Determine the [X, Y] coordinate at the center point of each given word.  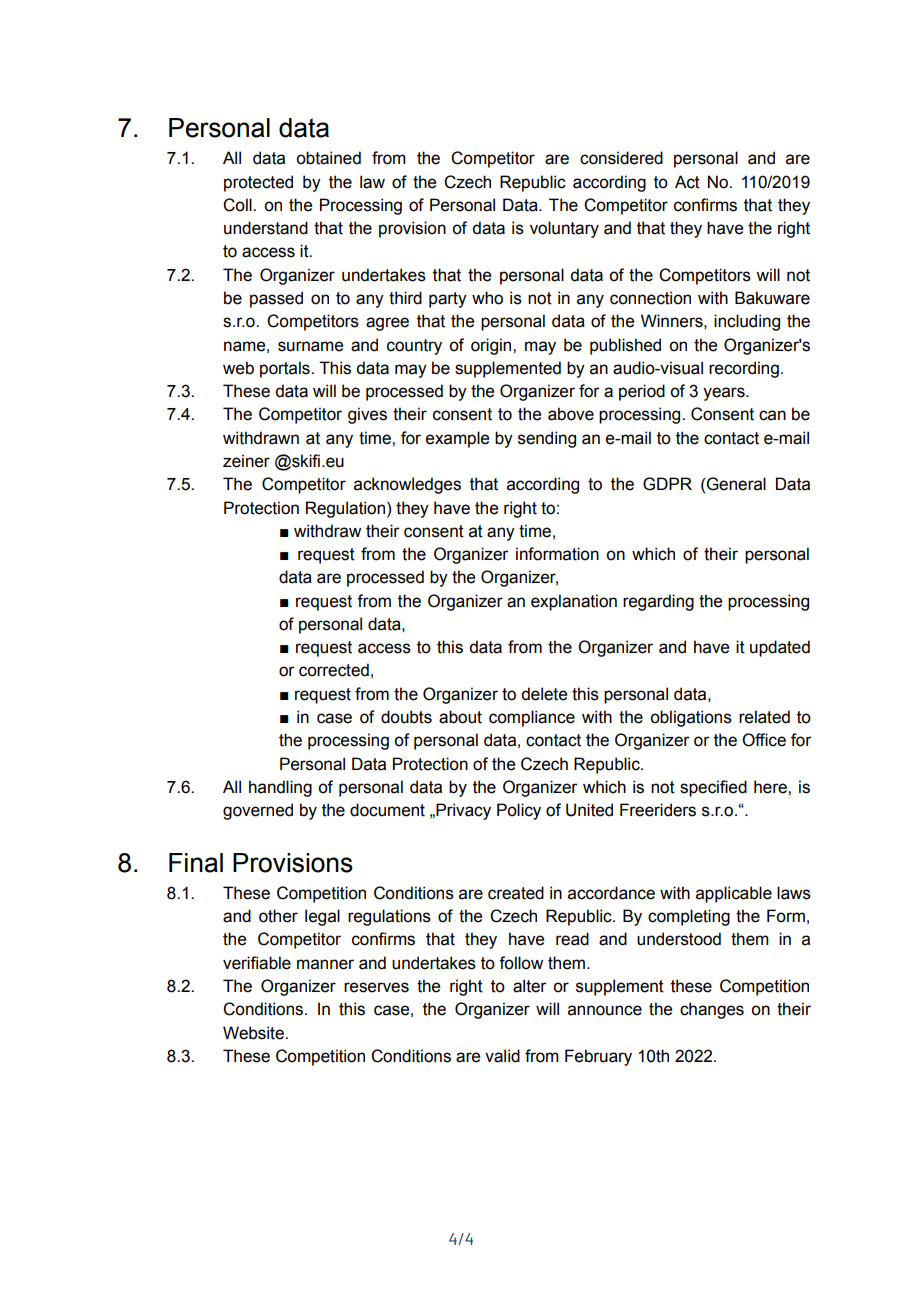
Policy [519, 811]
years [725, 394]
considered [621, 158]
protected [258, 183]
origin [492, 346]
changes [712, 1010]
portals [286, 369]
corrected [334, 670]
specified [713, 788]
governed [258, 811]
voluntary [564, 229]
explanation [574, 602]
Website [254, 1033]
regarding [658, 602]
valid [502, 1056]
